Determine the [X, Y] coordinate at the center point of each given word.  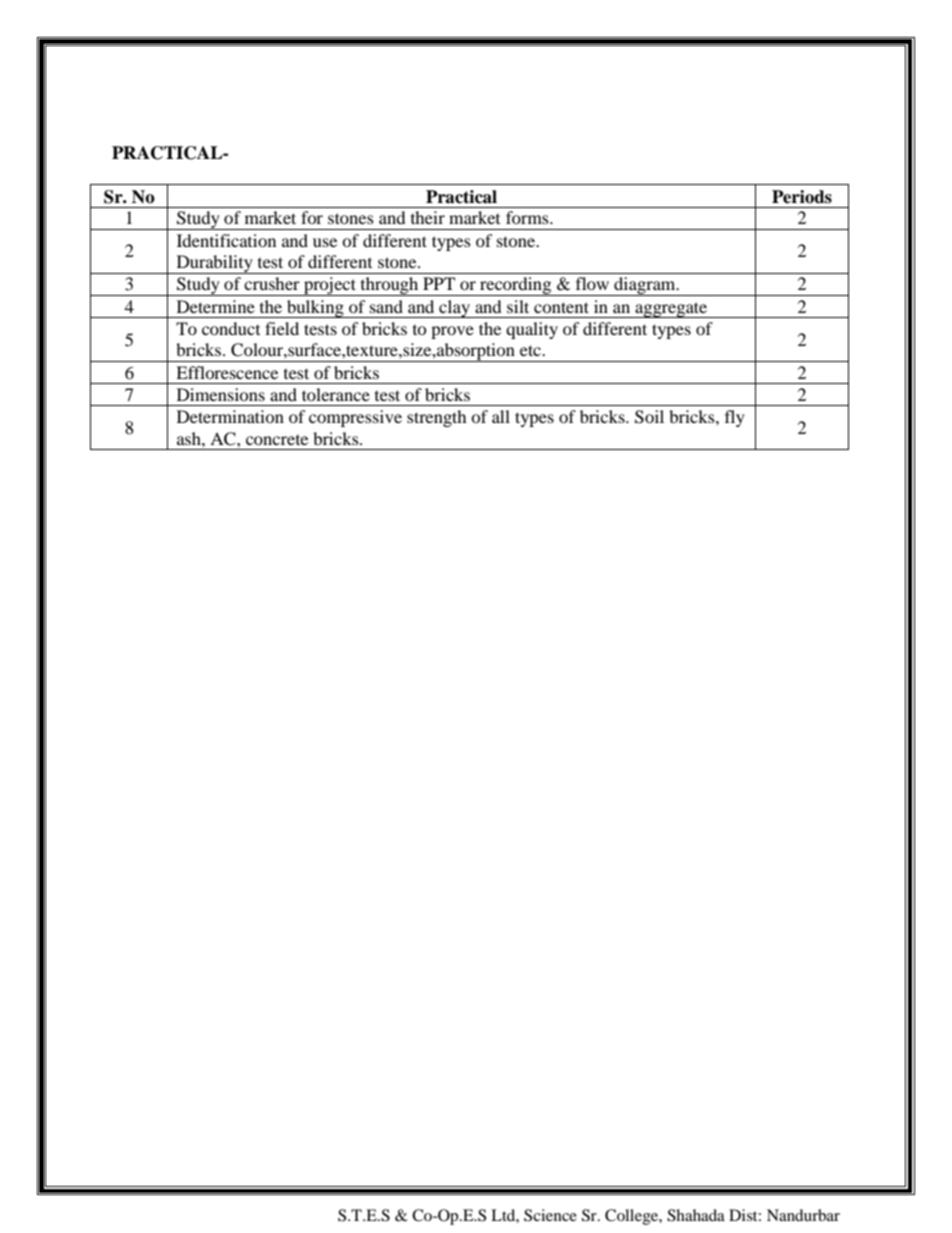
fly [735, 418]
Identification [226, 240]
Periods [802, 197]
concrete [277, 439]
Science [550, 1215]
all [501, 416]
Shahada [696, 1215]
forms [528, 217]
